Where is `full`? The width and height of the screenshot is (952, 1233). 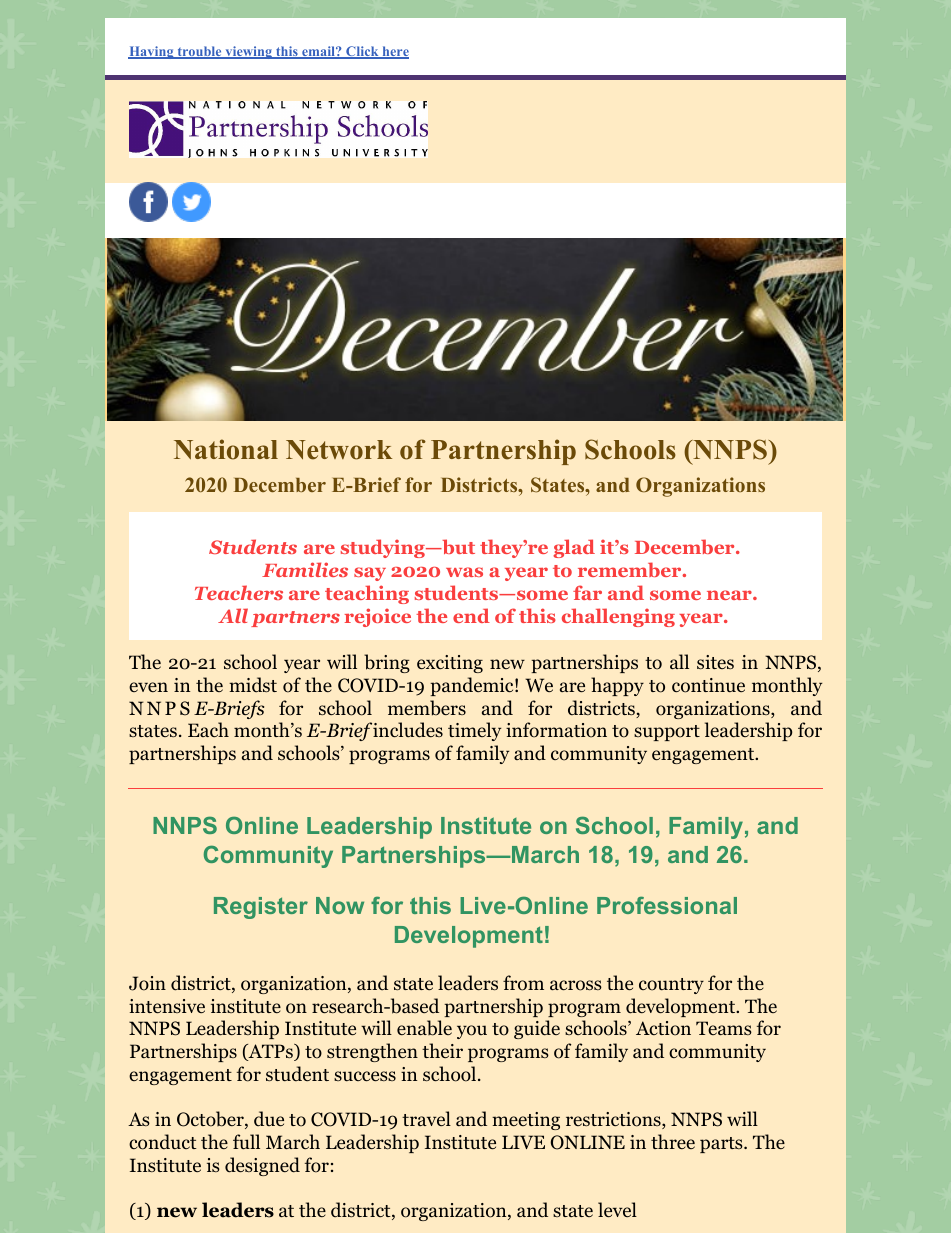 full is located at coordinates (246, 1141).
